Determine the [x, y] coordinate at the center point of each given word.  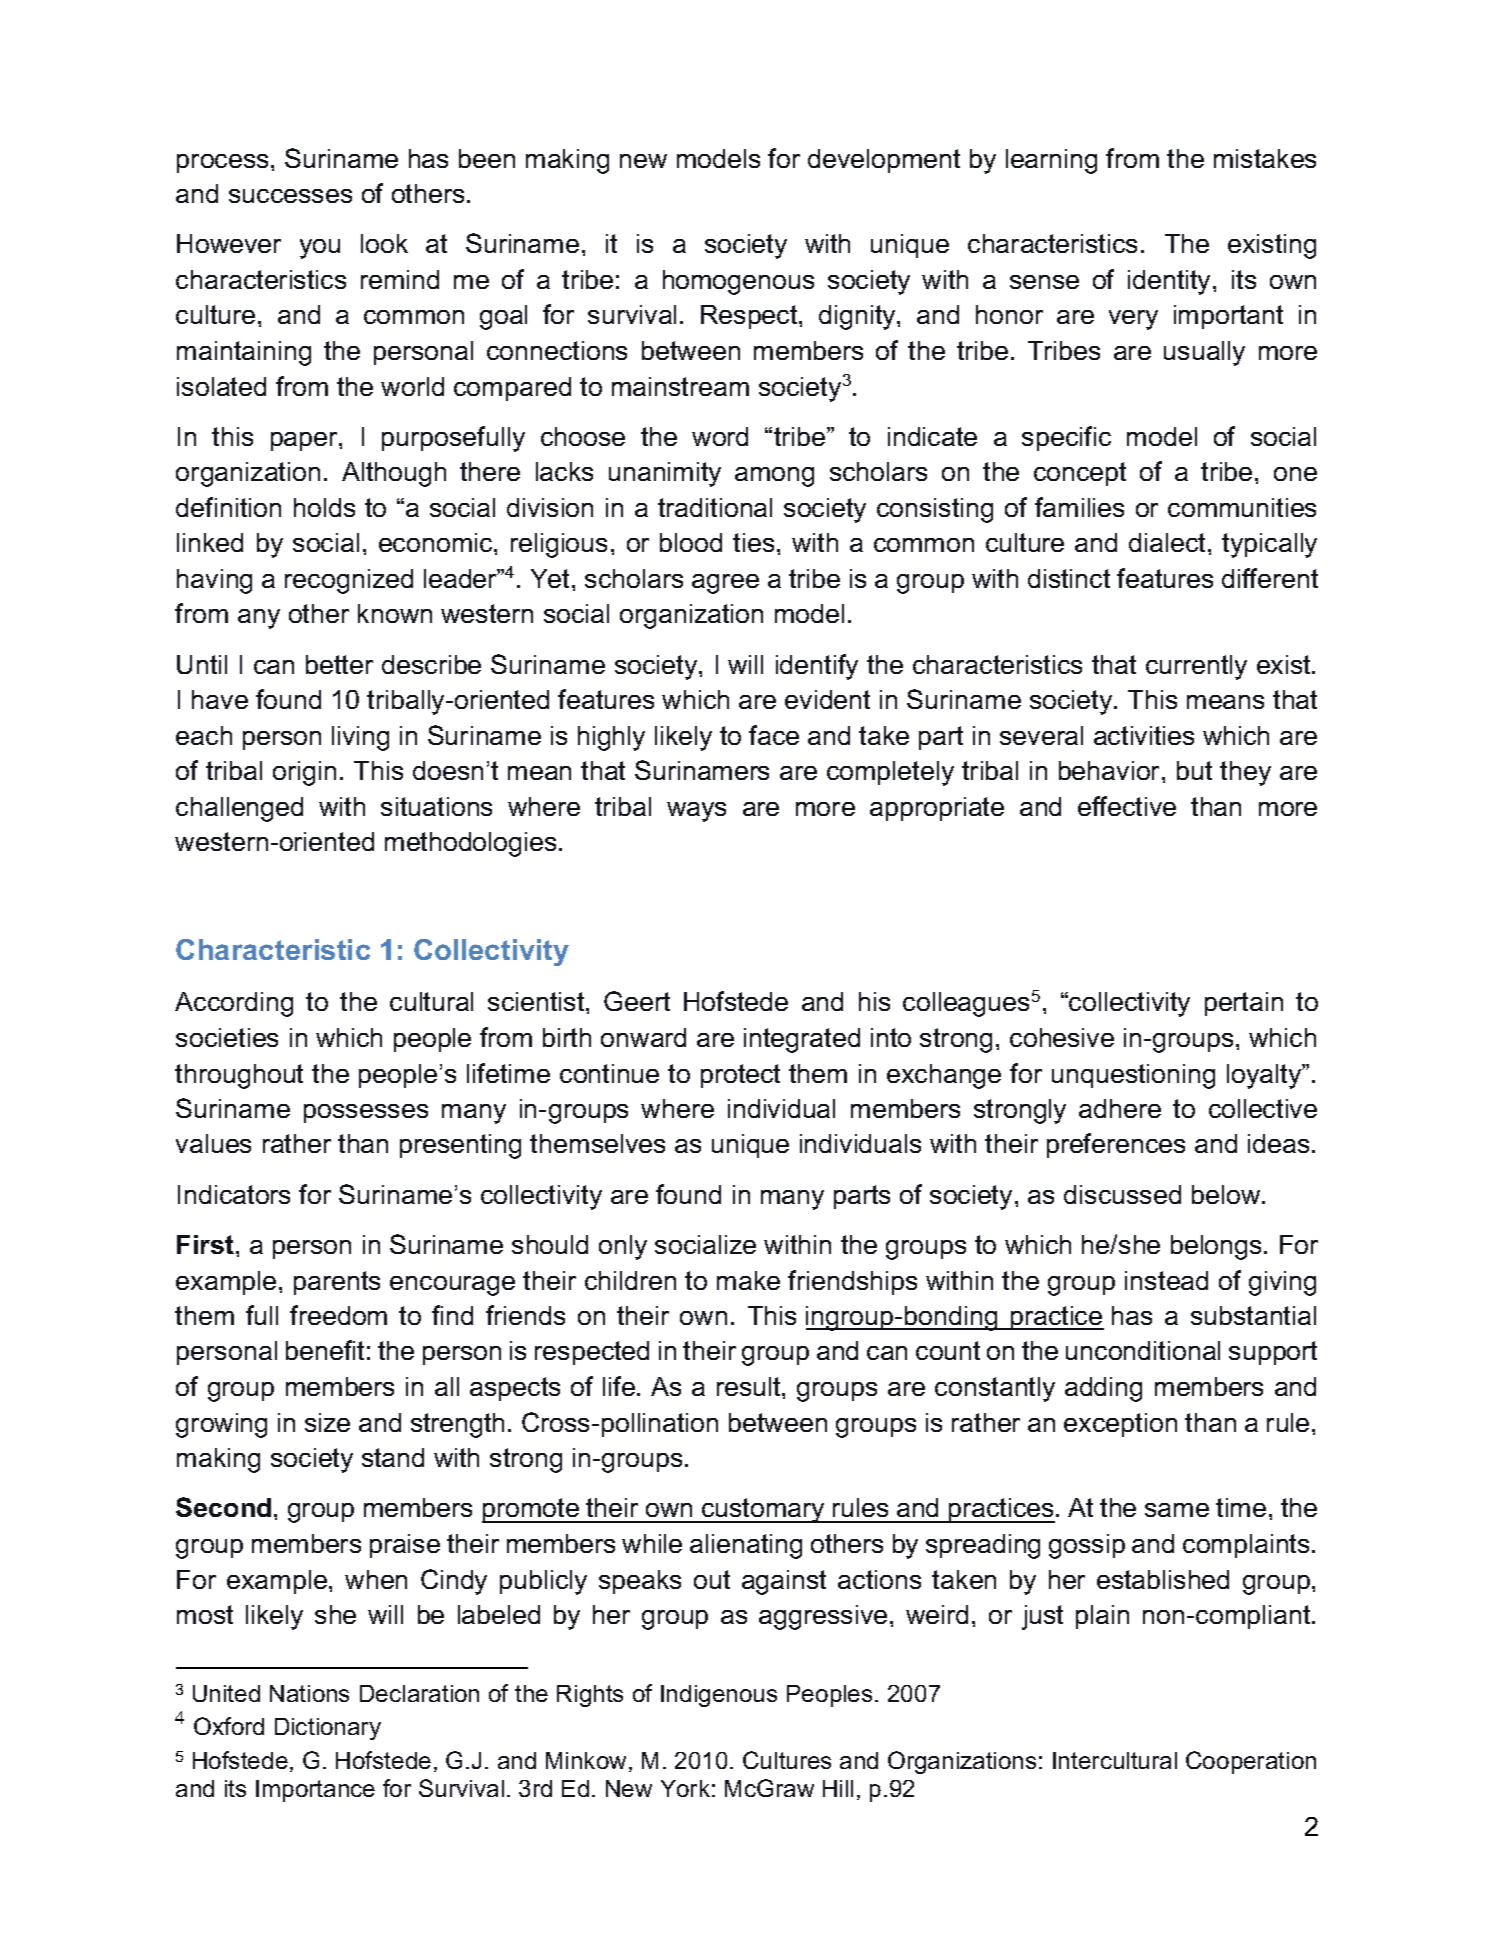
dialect [1167, 542]
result [750, 1386]
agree [725, 584]
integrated [802, 1040]
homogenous [738, 282]
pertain [1244, 1004]
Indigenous [719, 1696]
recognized [349, 581]
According [234, 1004]
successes [290, 196]
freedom [338, 1315]
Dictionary [328, 1729]
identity [1171, 282]
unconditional [1143, 1350]
